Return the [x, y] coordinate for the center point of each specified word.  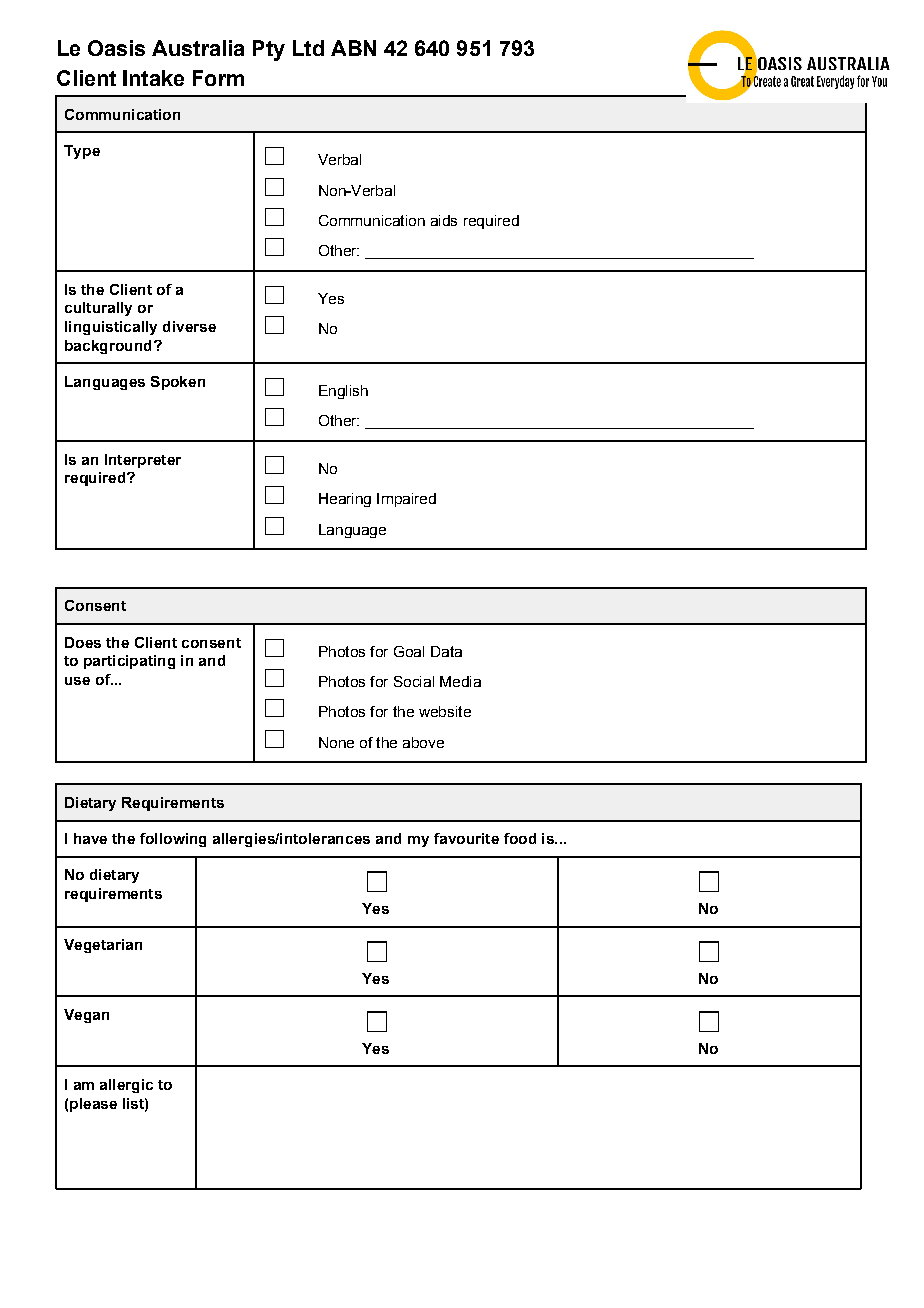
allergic [126, 1086]
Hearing [345, 500]
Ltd [308, 48]
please [93, 1105]
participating [129, 662]
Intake [153, 78]
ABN [353, 48]
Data [446, 651]
